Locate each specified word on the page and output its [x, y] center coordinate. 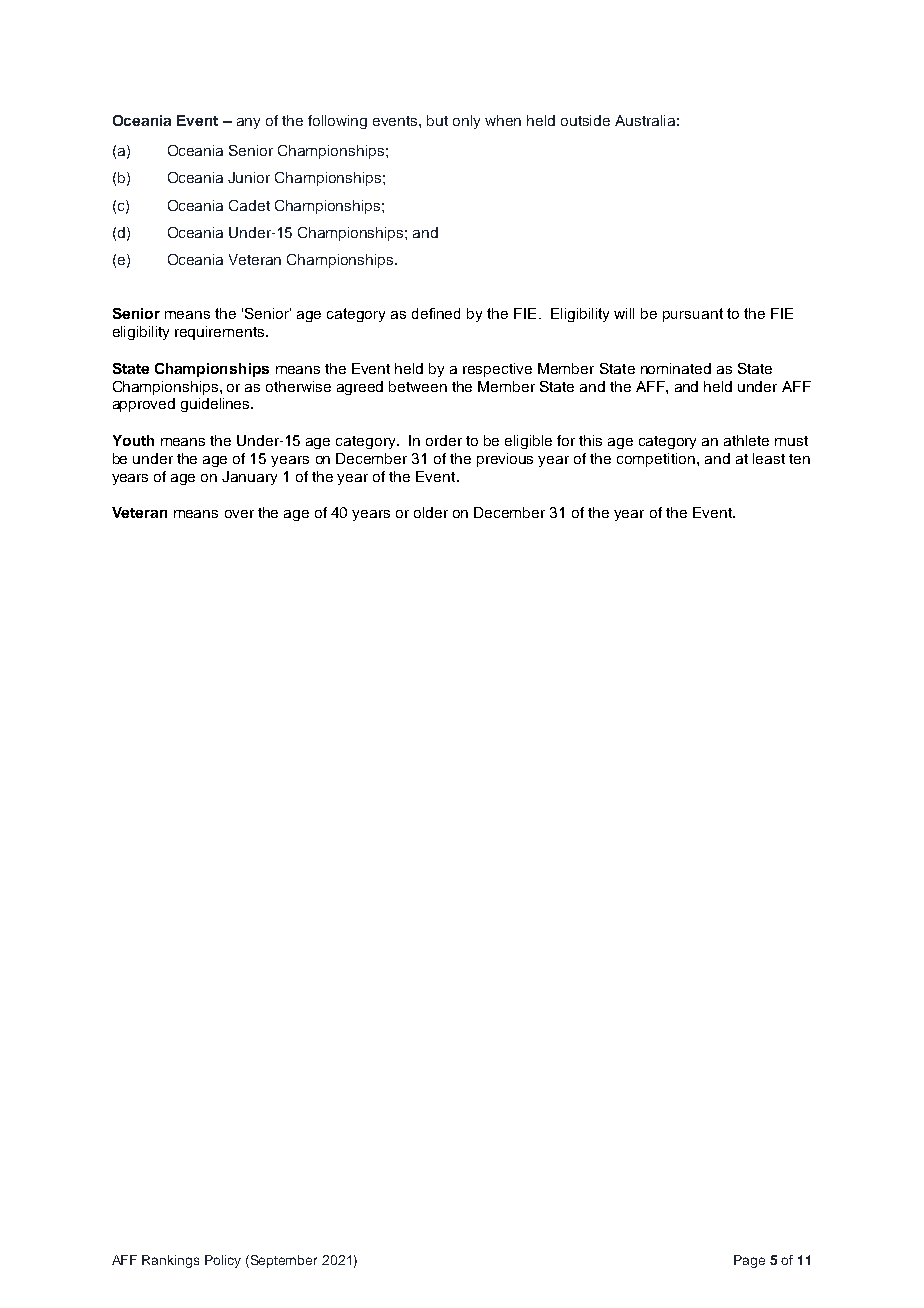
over [239, 514]
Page [749, 1261]
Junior [249, 177]
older [431, 512]
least [769, 458]
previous [505, 460]
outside [585, 120]
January [249, 478]
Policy [223, 1261]
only [466, 122]
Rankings [170, 1261]
